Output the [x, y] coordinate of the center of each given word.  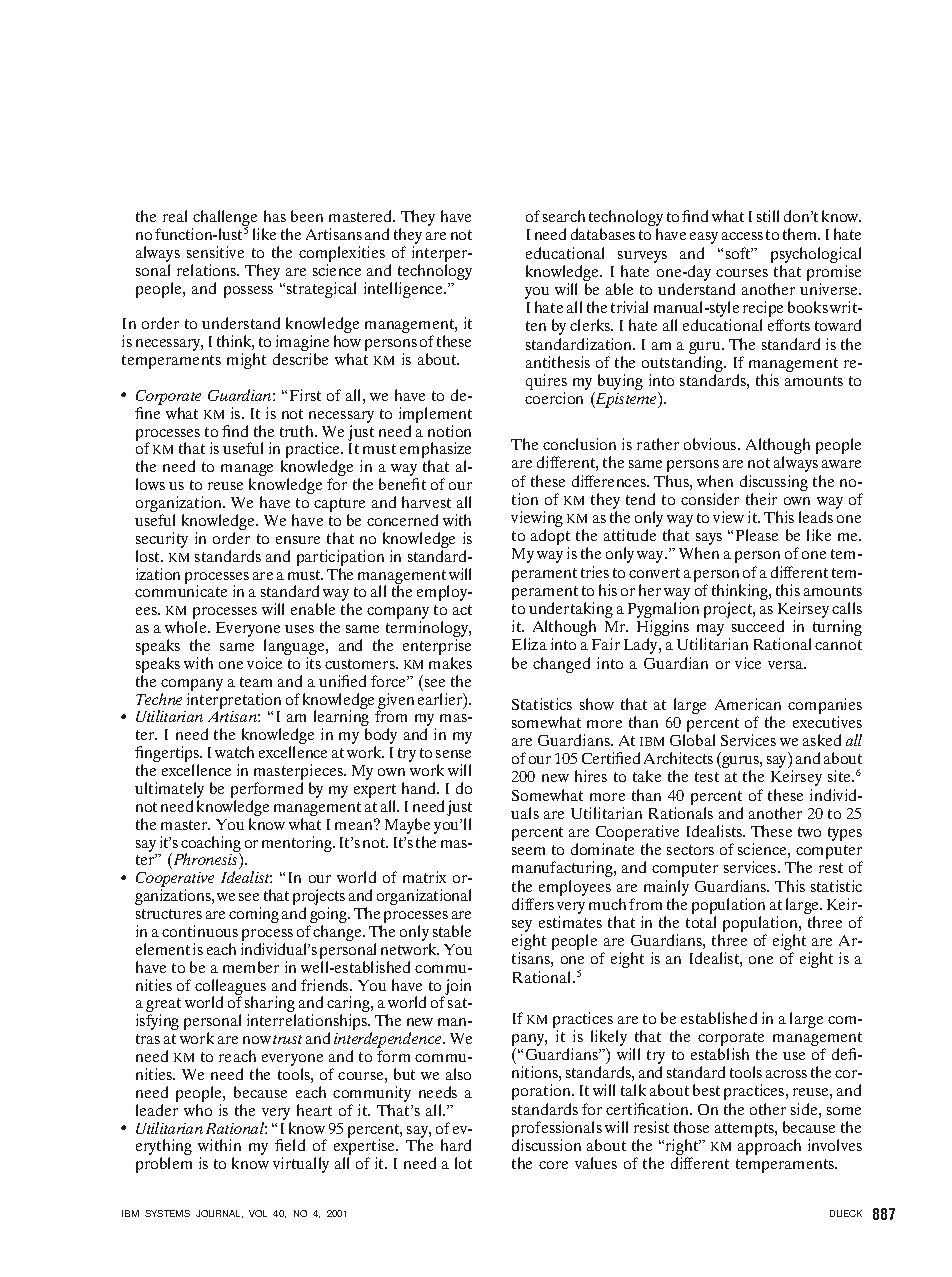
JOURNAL [219, 1214]
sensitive [215, 252]
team [256, 682]
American [748, 704]
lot [463, 1163]
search [564, 216]
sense [453, 754]
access [742, 236]
